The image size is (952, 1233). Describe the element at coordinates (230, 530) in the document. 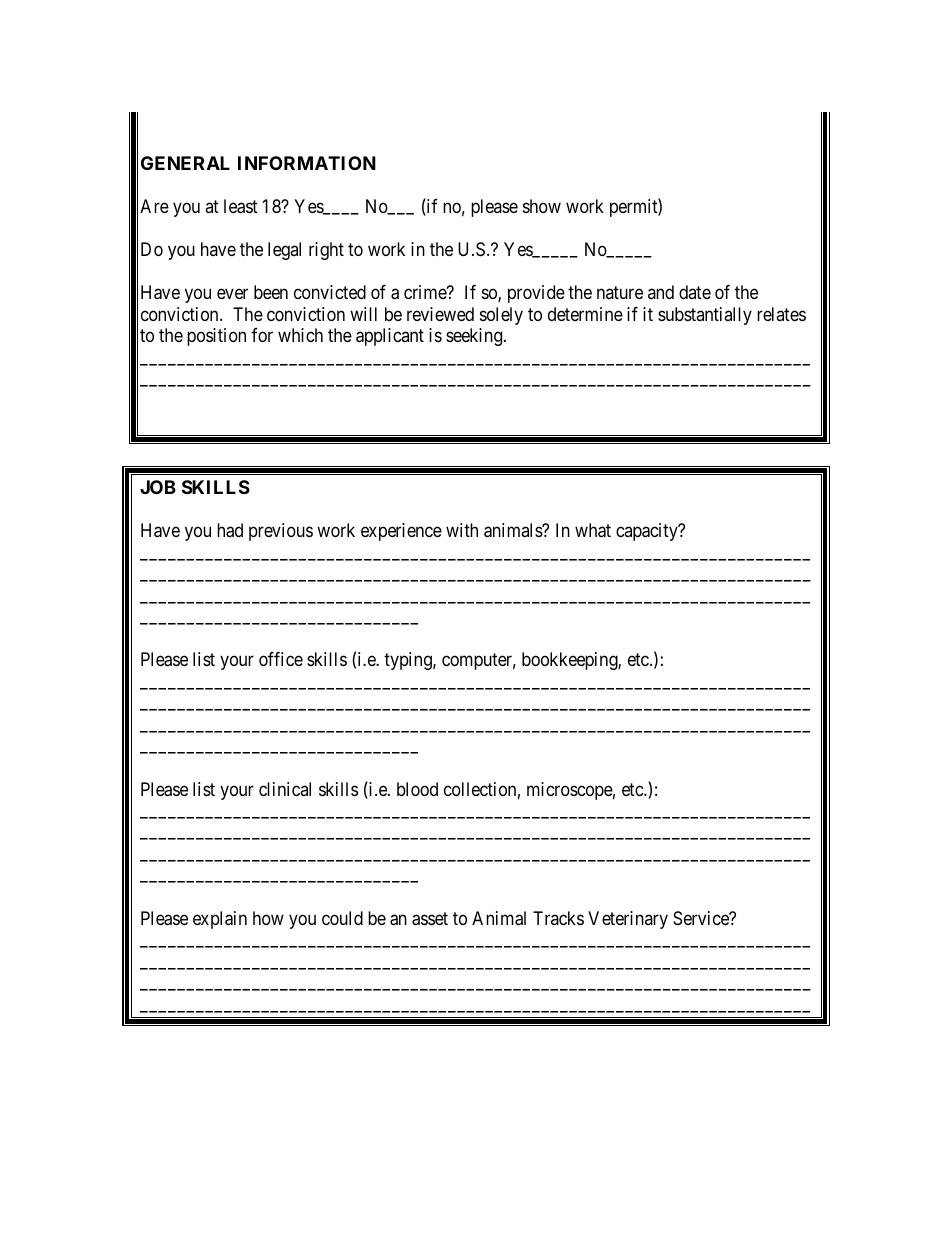

I see `had` at that location.
